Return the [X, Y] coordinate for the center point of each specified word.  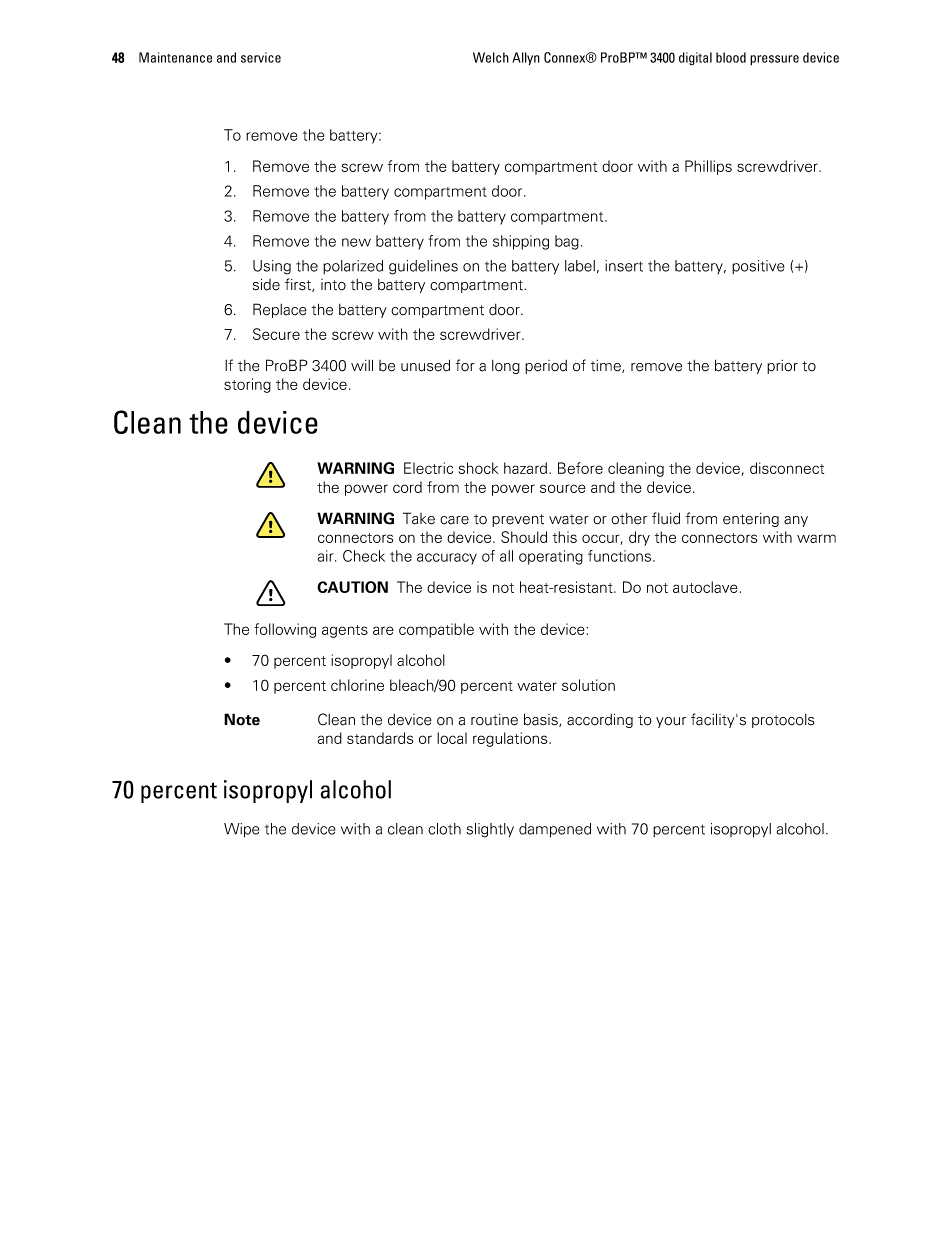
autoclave [705, 587]
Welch [491, 57]
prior [782, 367]
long [506, 367]
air [326, 556]
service [261, 57]
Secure [276, 334]
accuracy [447, 559]
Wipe [242, 830]
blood [731, 57]
